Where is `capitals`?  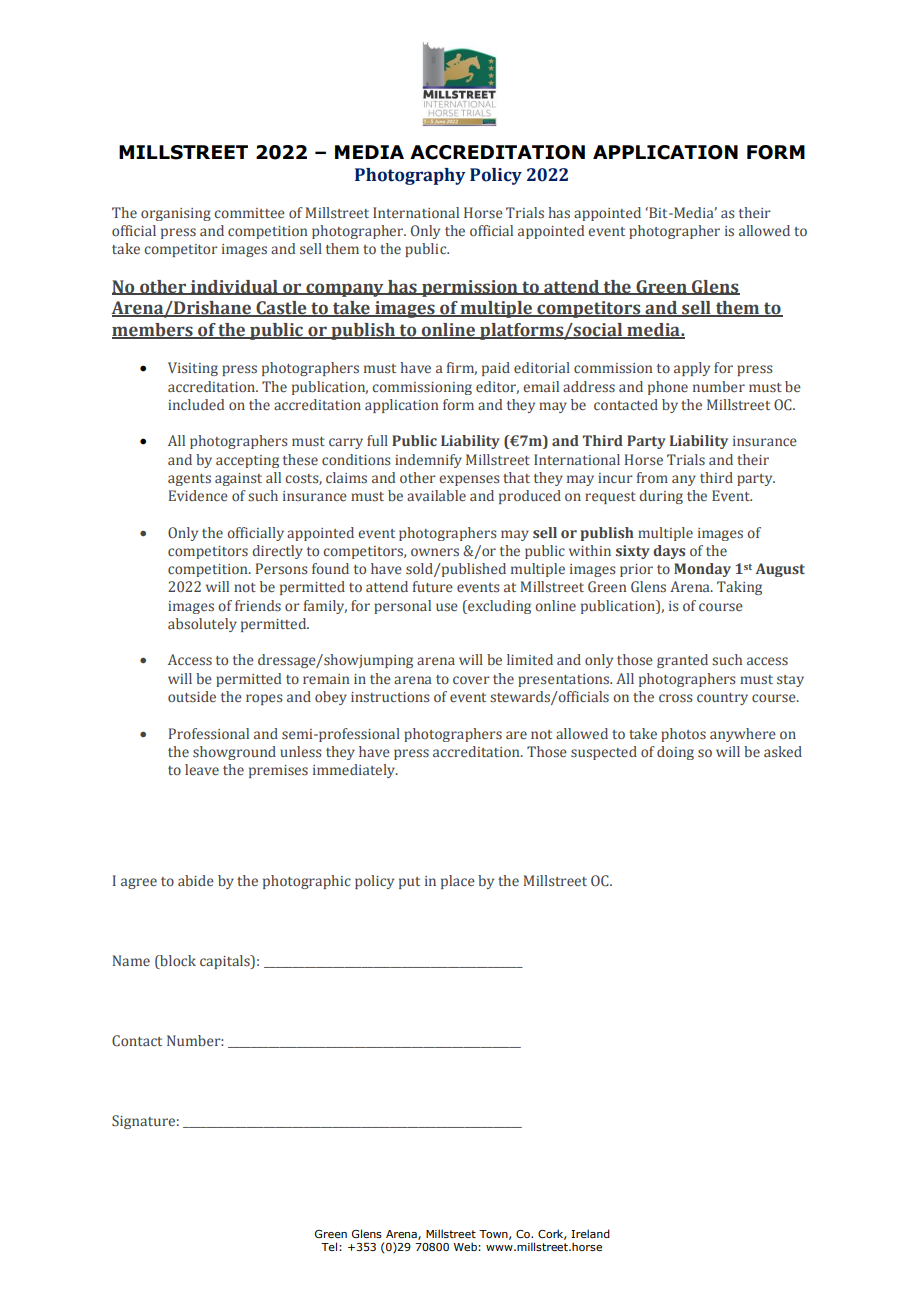 capitals is located at coordinates (226, 962).
